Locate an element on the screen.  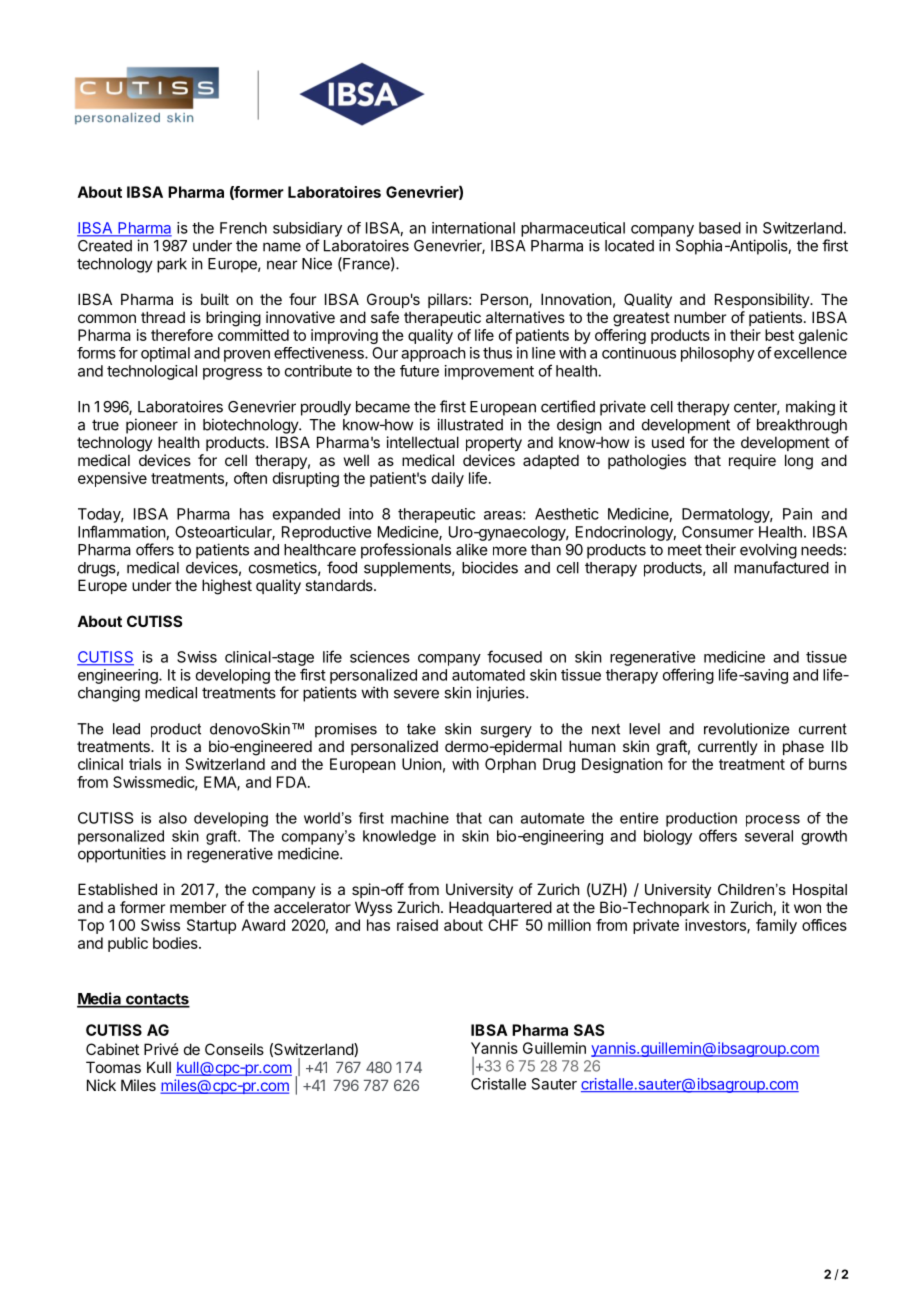
family is located at coordinates (776, 926).
